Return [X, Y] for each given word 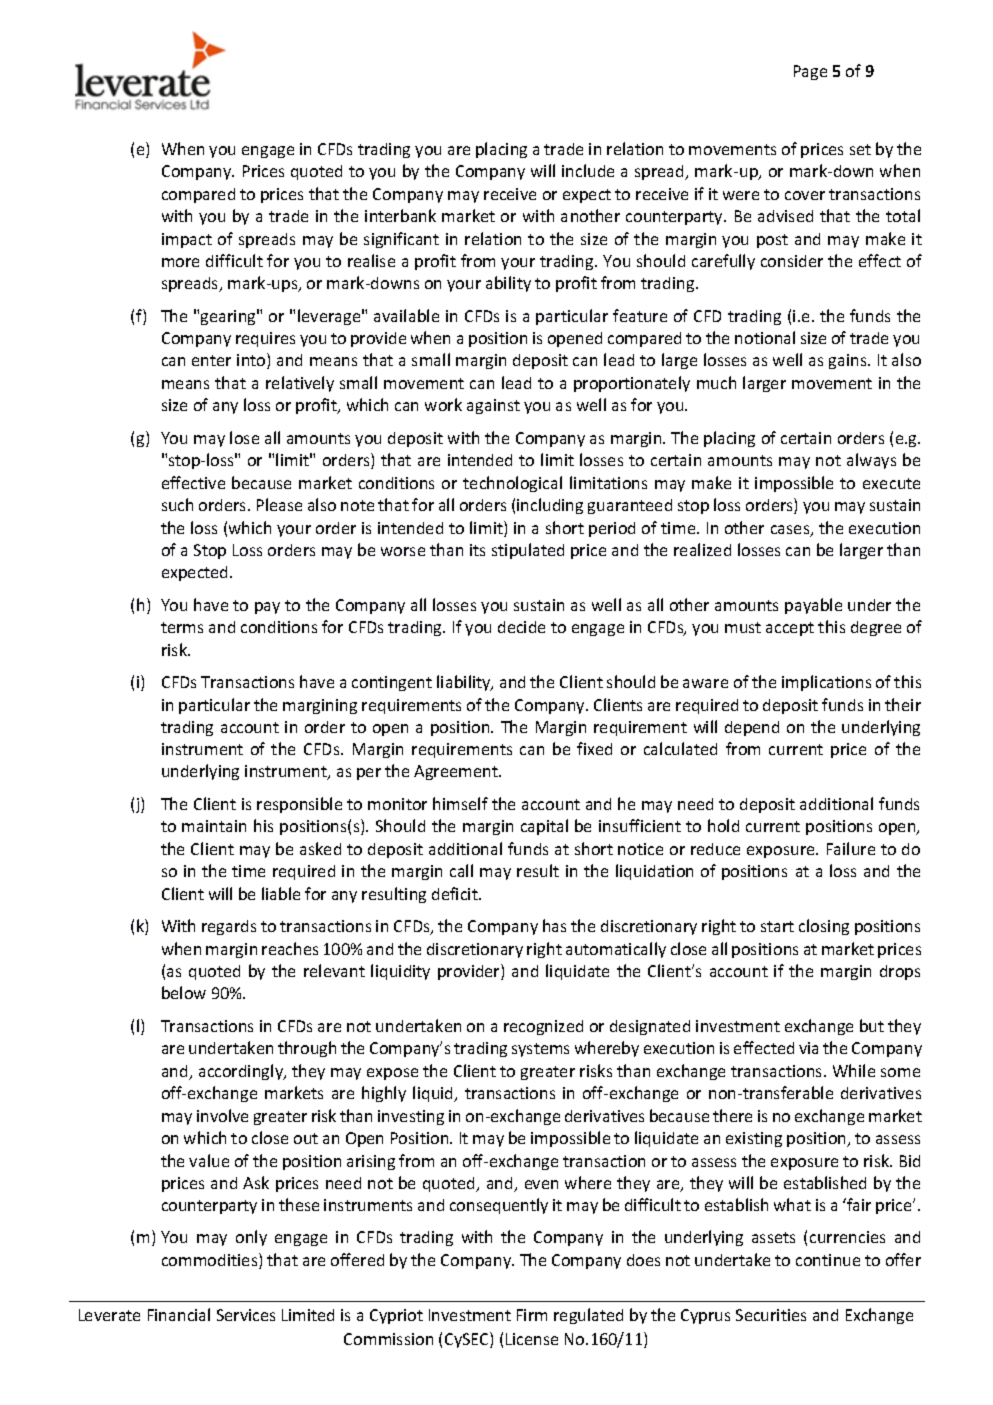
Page [810, 72]
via [808, 1048]
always [871, 461]
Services [246, 1315]
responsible [299, 805]
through [307, 1049]
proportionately [632, 384]
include [588, 170]
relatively [300, 384]
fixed [594, 748]
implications [826, 683]
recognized [543, 1027]
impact [187, 240]
